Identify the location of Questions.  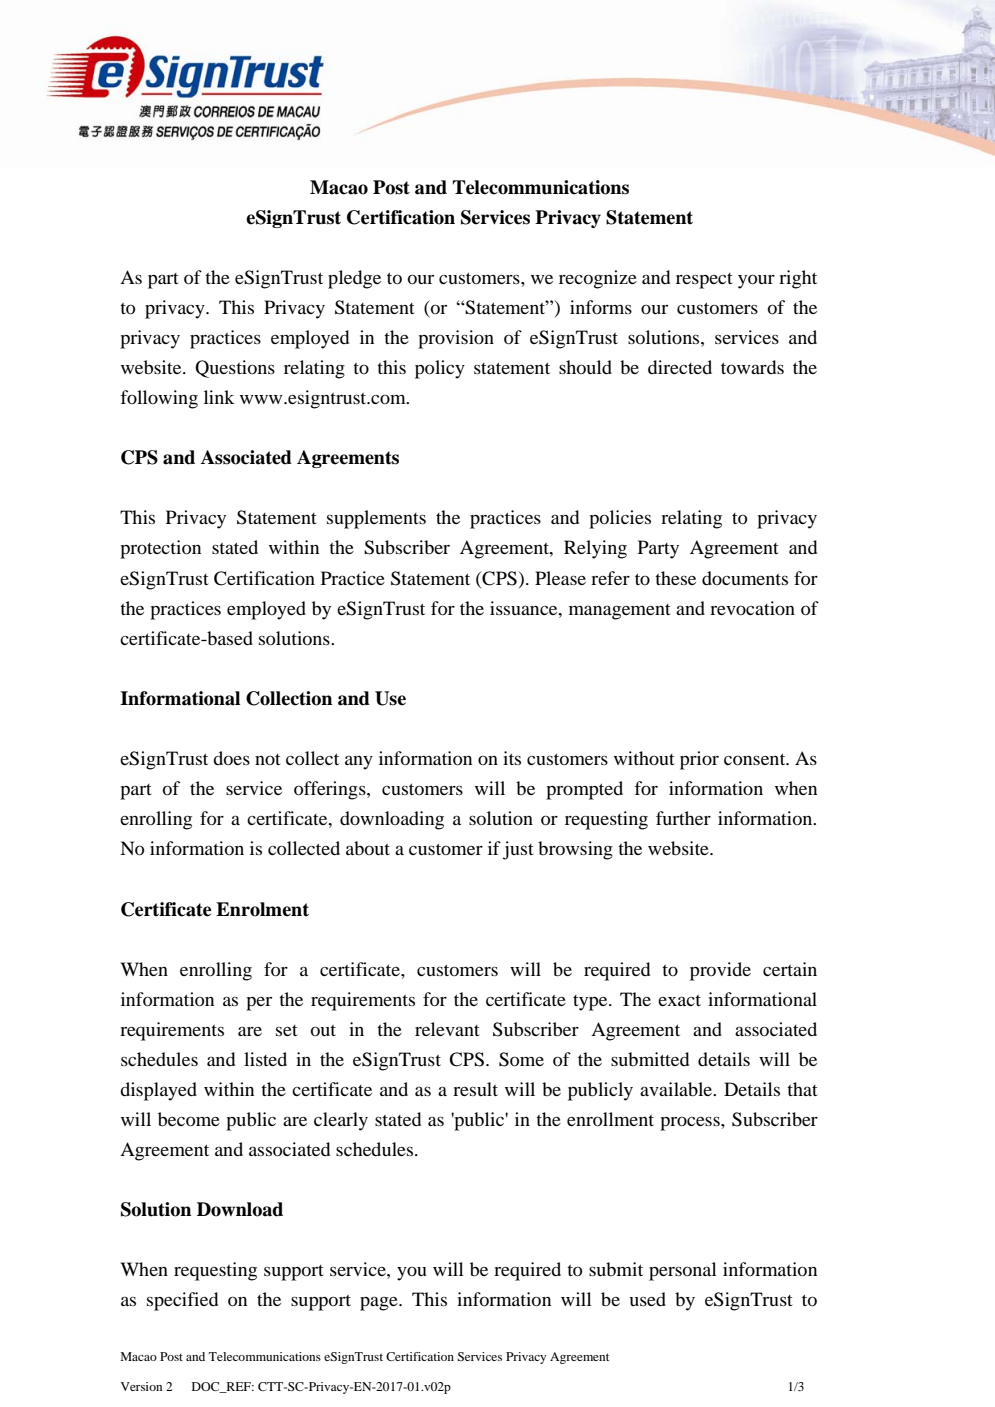
(235, 369).
